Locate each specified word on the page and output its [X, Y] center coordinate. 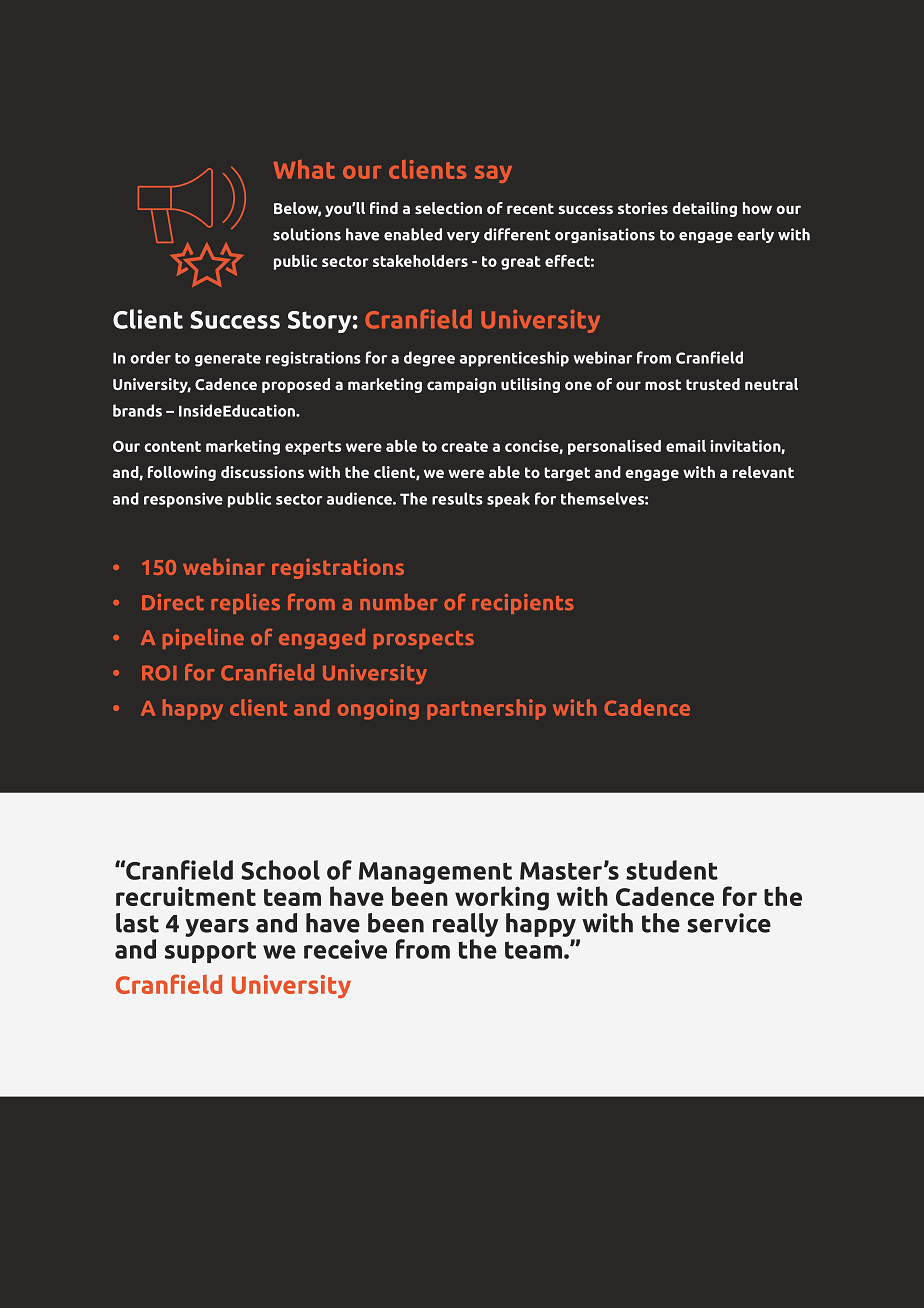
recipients [523, 604]
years [217, 928]
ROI [159, 673]
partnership [486, 709]
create [464, 446]
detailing [704, 209]
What [304, 169]
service [729, 923]
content [172, 446]
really [465, 925]
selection [448, 208]
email [686, 446]
